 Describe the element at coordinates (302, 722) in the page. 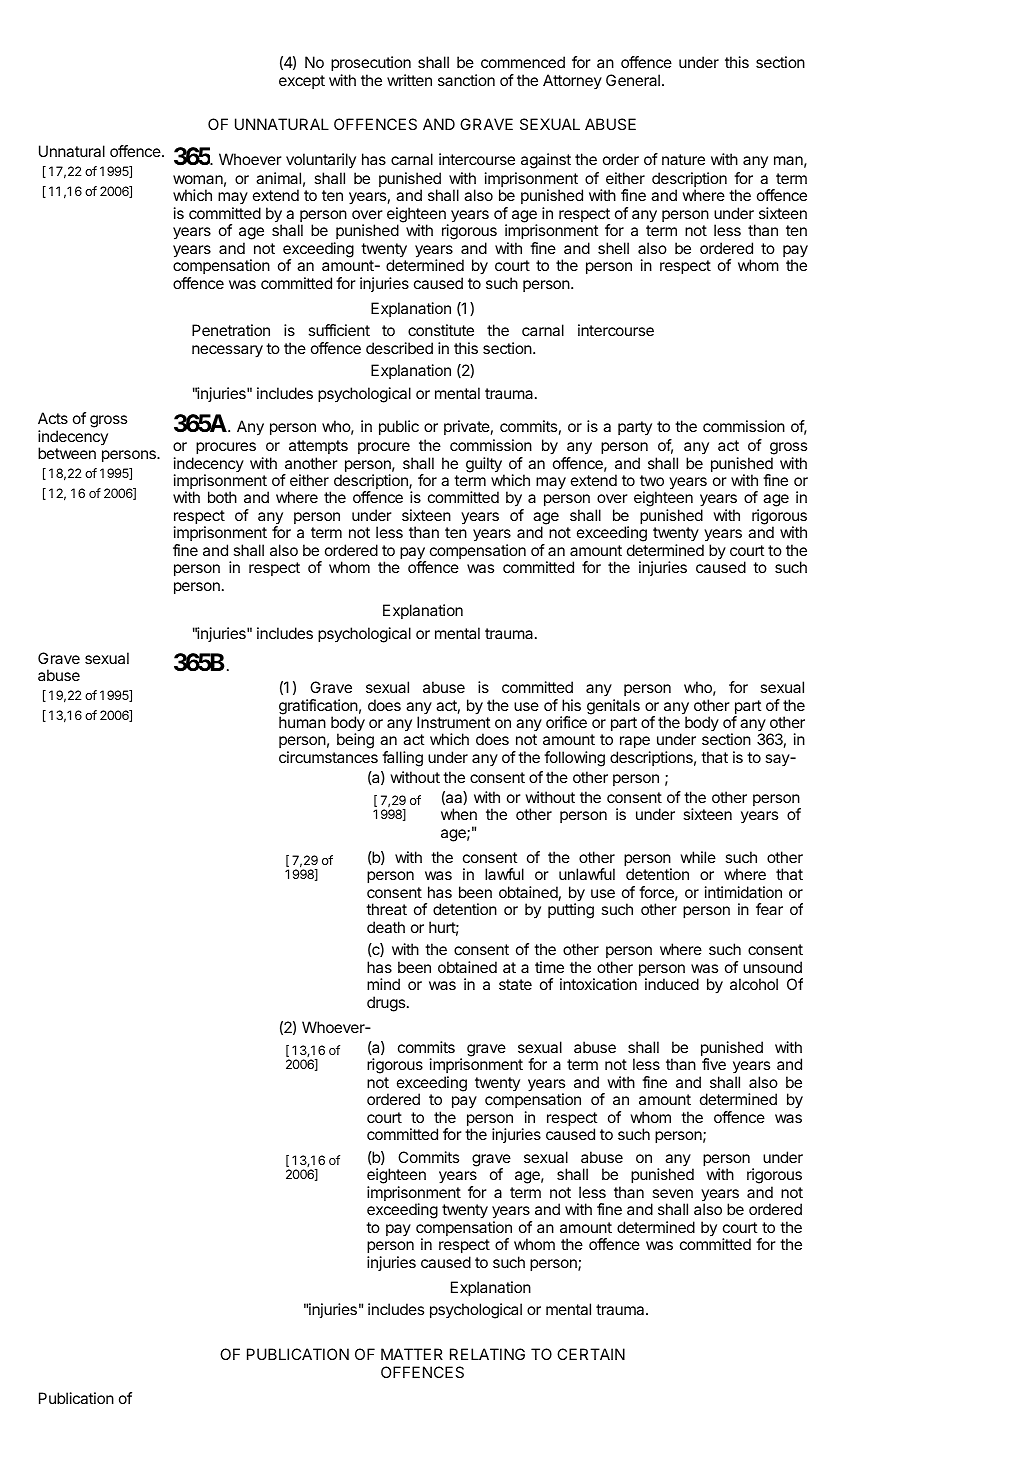

I see `human` at that location.
